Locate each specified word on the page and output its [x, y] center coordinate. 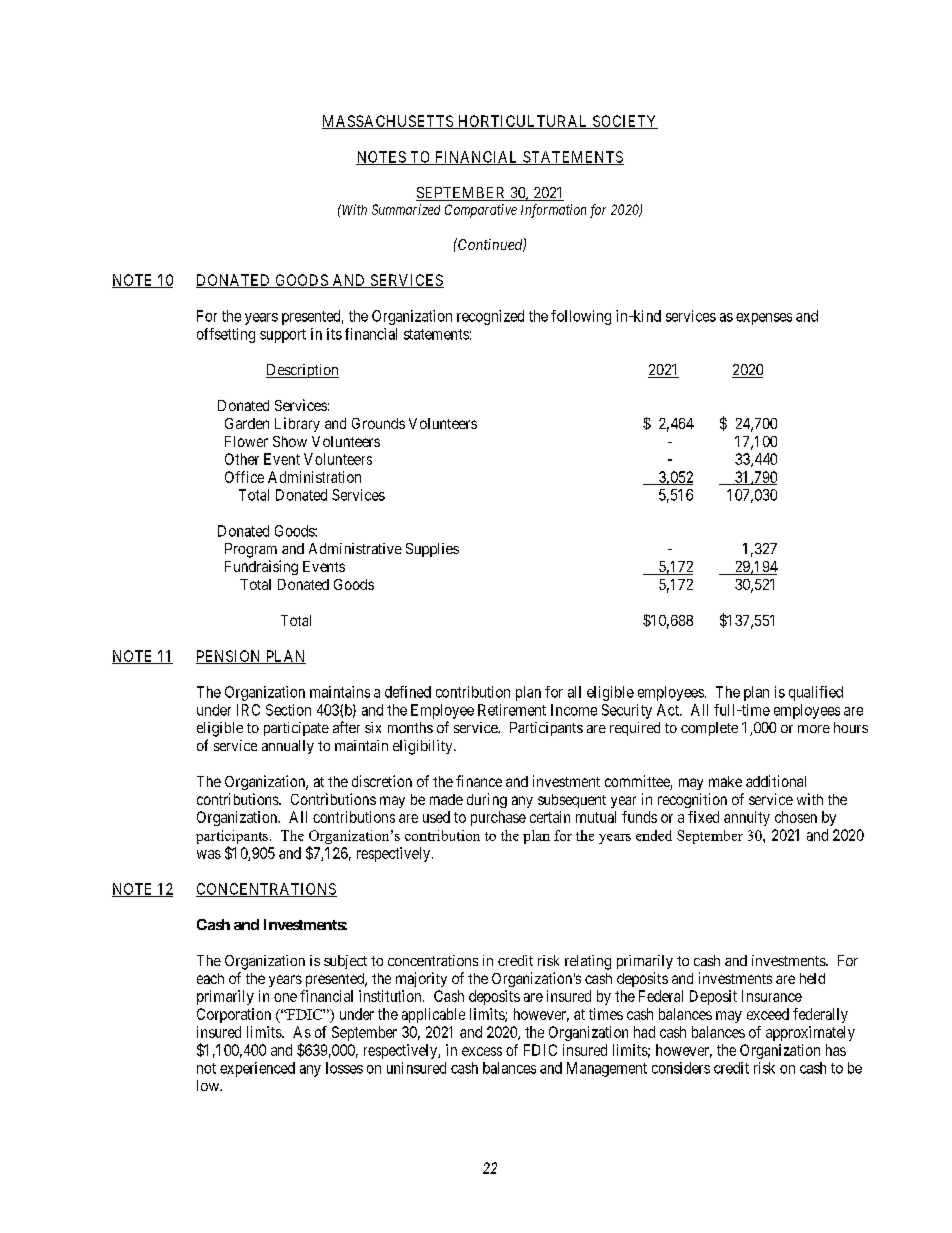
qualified [816, 693]
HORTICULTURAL [523, 122]
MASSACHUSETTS [388, 122]
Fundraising [261, 567]
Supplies [432, 550]
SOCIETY [624, 122]
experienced [257, 1069]
